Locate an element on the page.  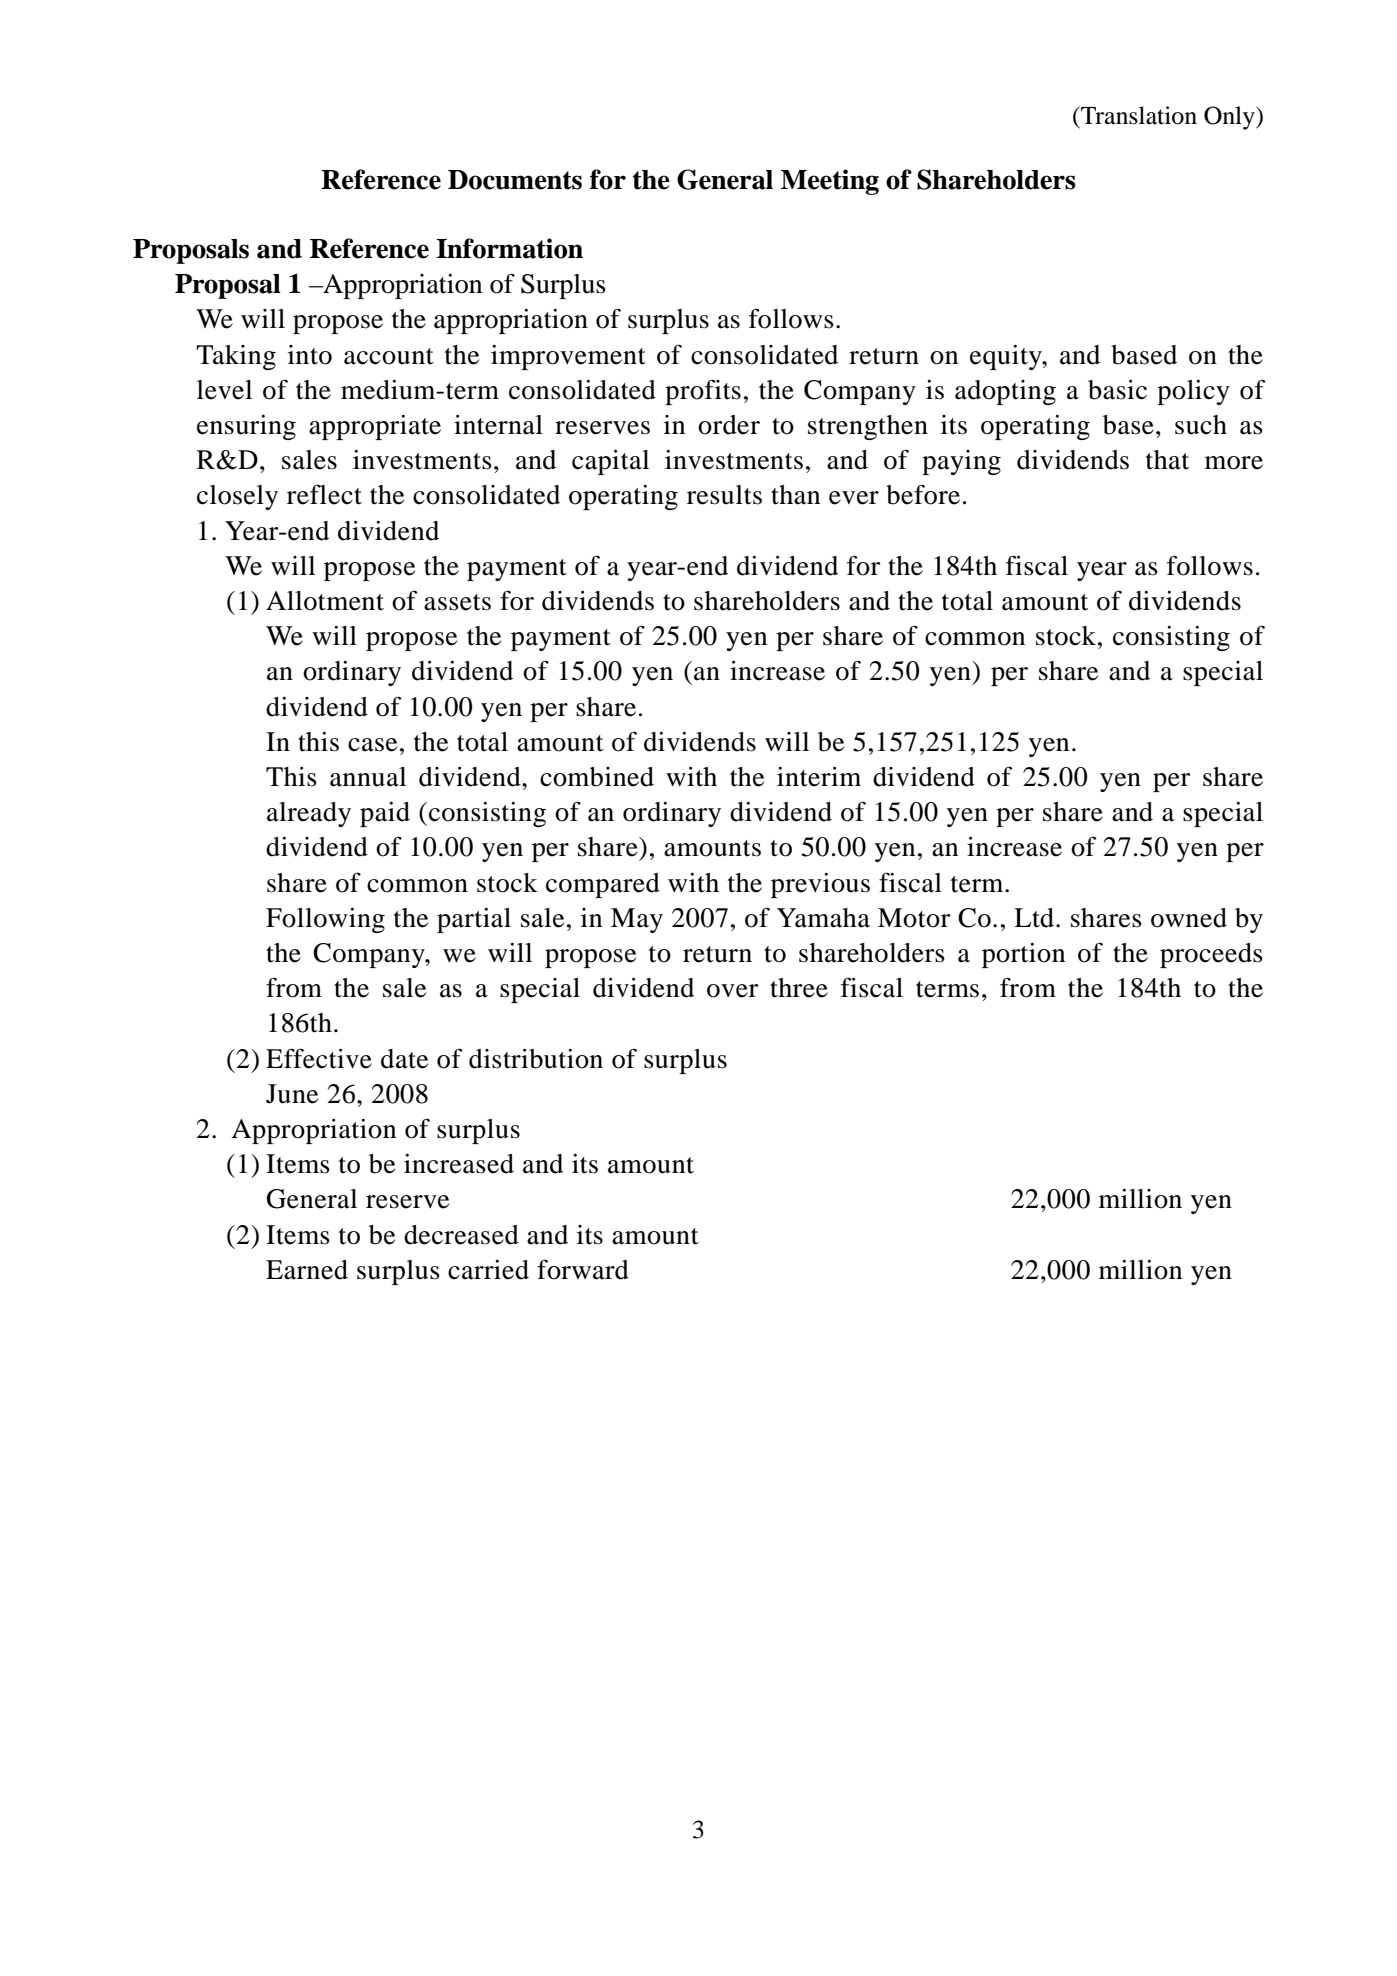
Meeting is located at coordinates (830, 182).
